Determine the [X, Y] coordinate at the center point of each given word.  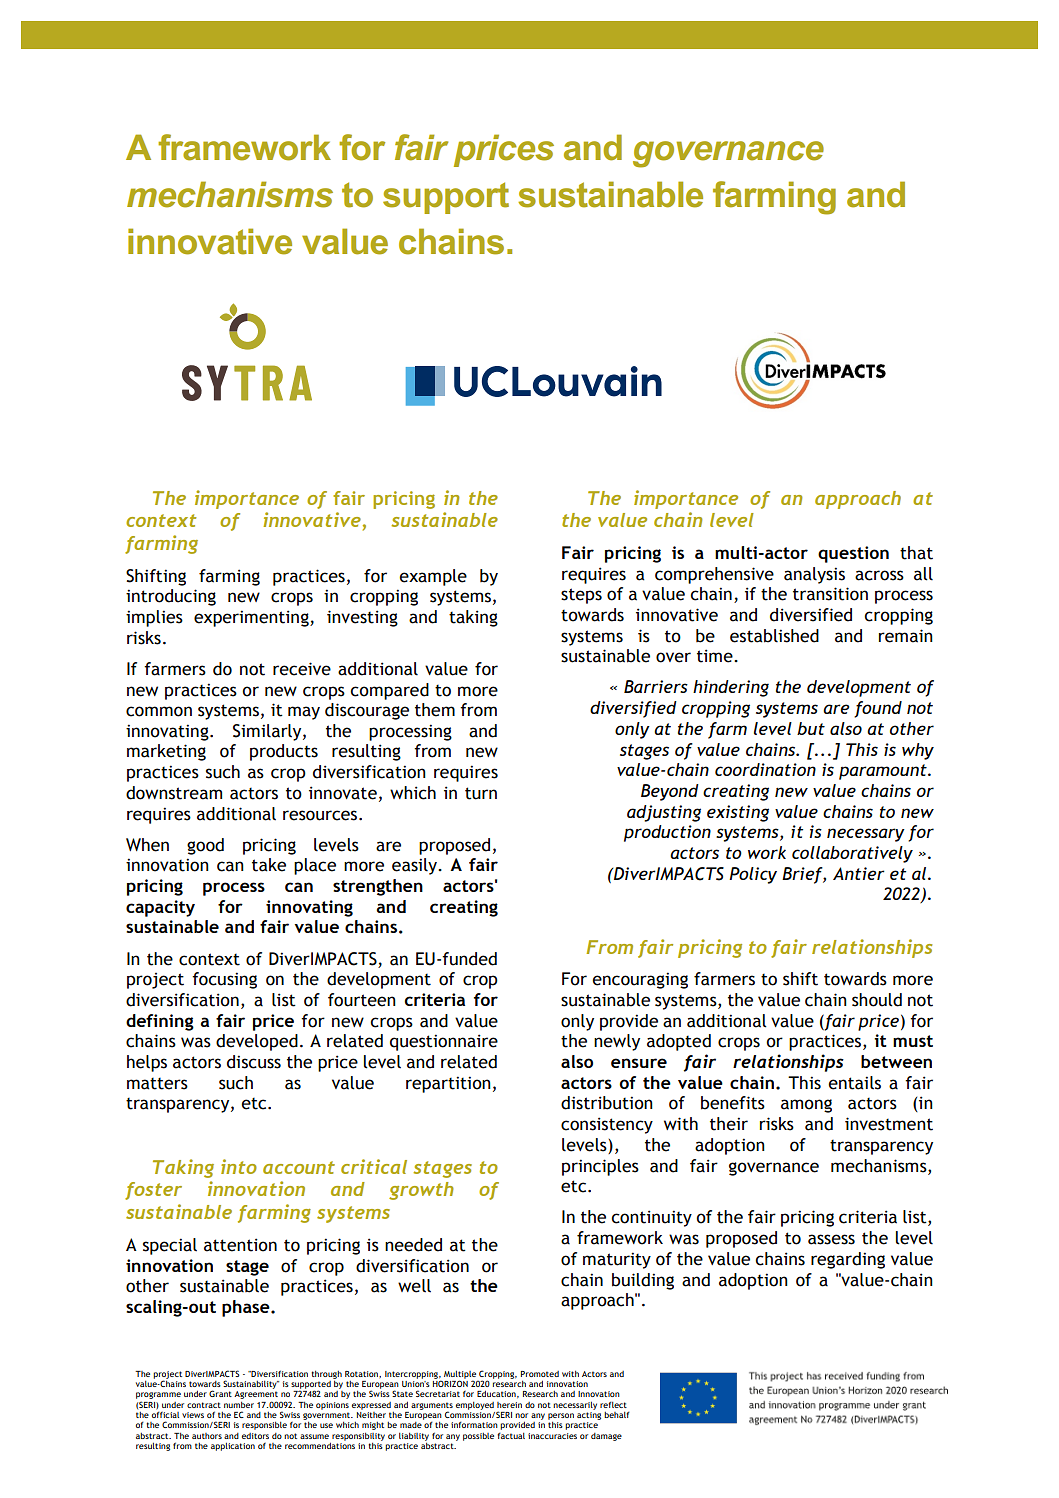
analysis [814, 575]
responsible [264, 1425]
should [877, 1000]
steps [581, 596]
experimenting [252, 618]
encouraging [640, 980]
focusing [224, 980]
